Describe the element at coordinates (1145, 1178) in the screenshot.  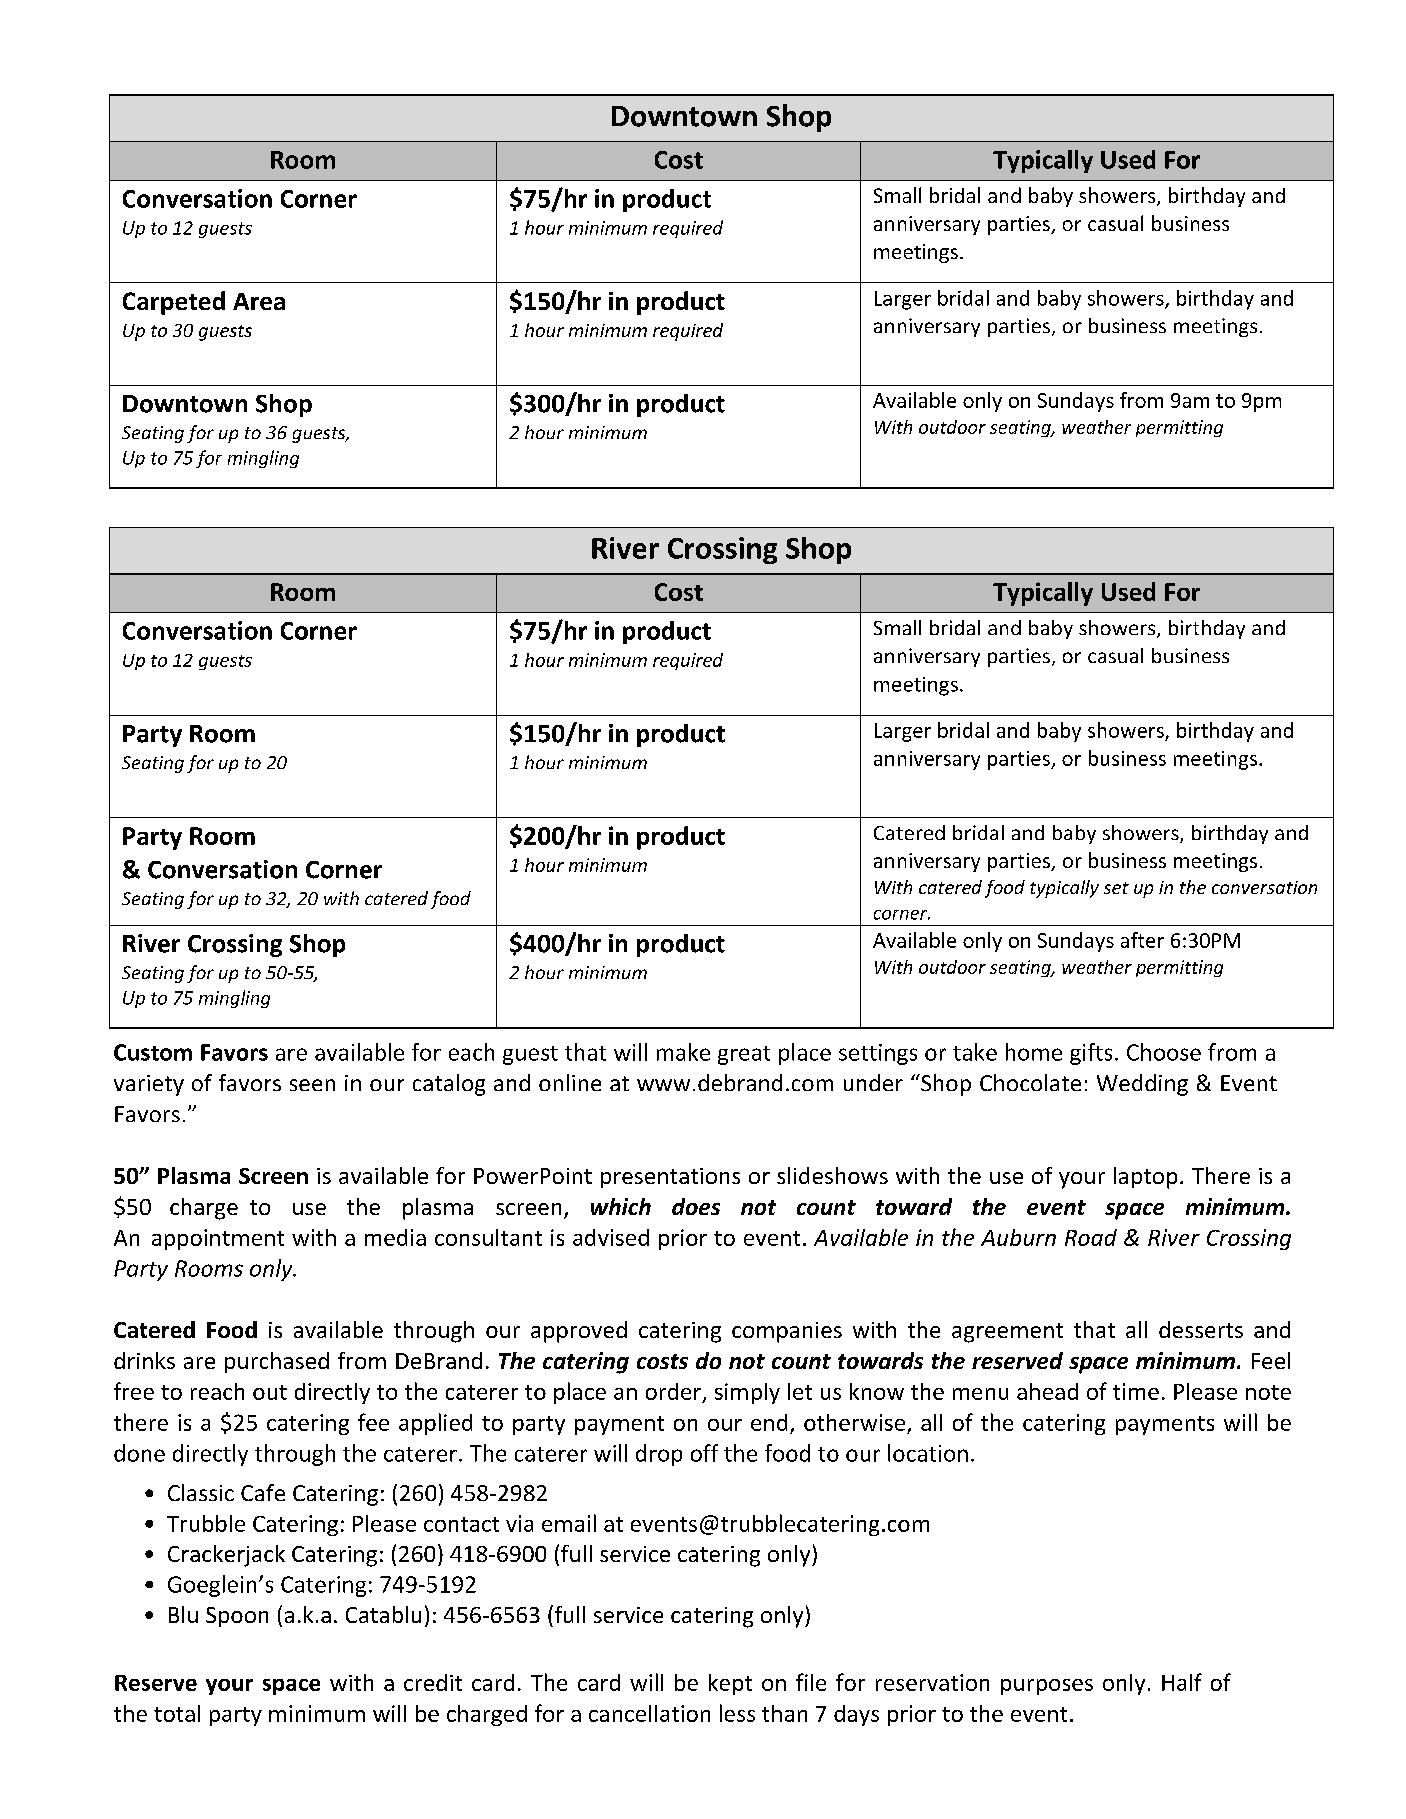
I see `laptop` at that location.
